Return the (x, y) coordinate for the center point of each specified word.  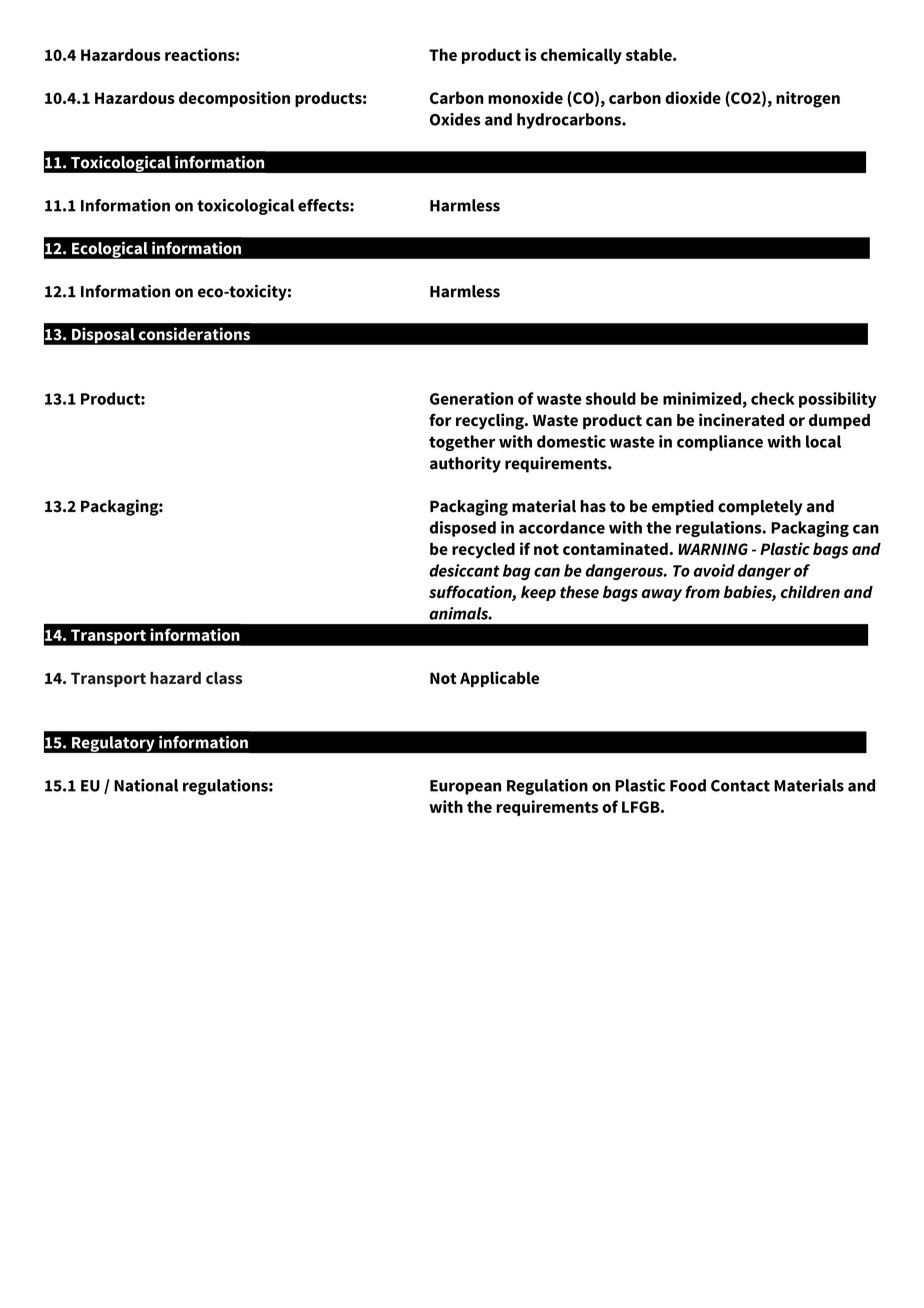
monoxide (525, 97)
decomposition (234, 99)
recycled (483, 551)
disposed (463, 529)
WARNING (713, 549)
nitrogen (808, 99)
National (146, 785)
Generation (471, 398)
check (773, 398)
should (610, 398)
